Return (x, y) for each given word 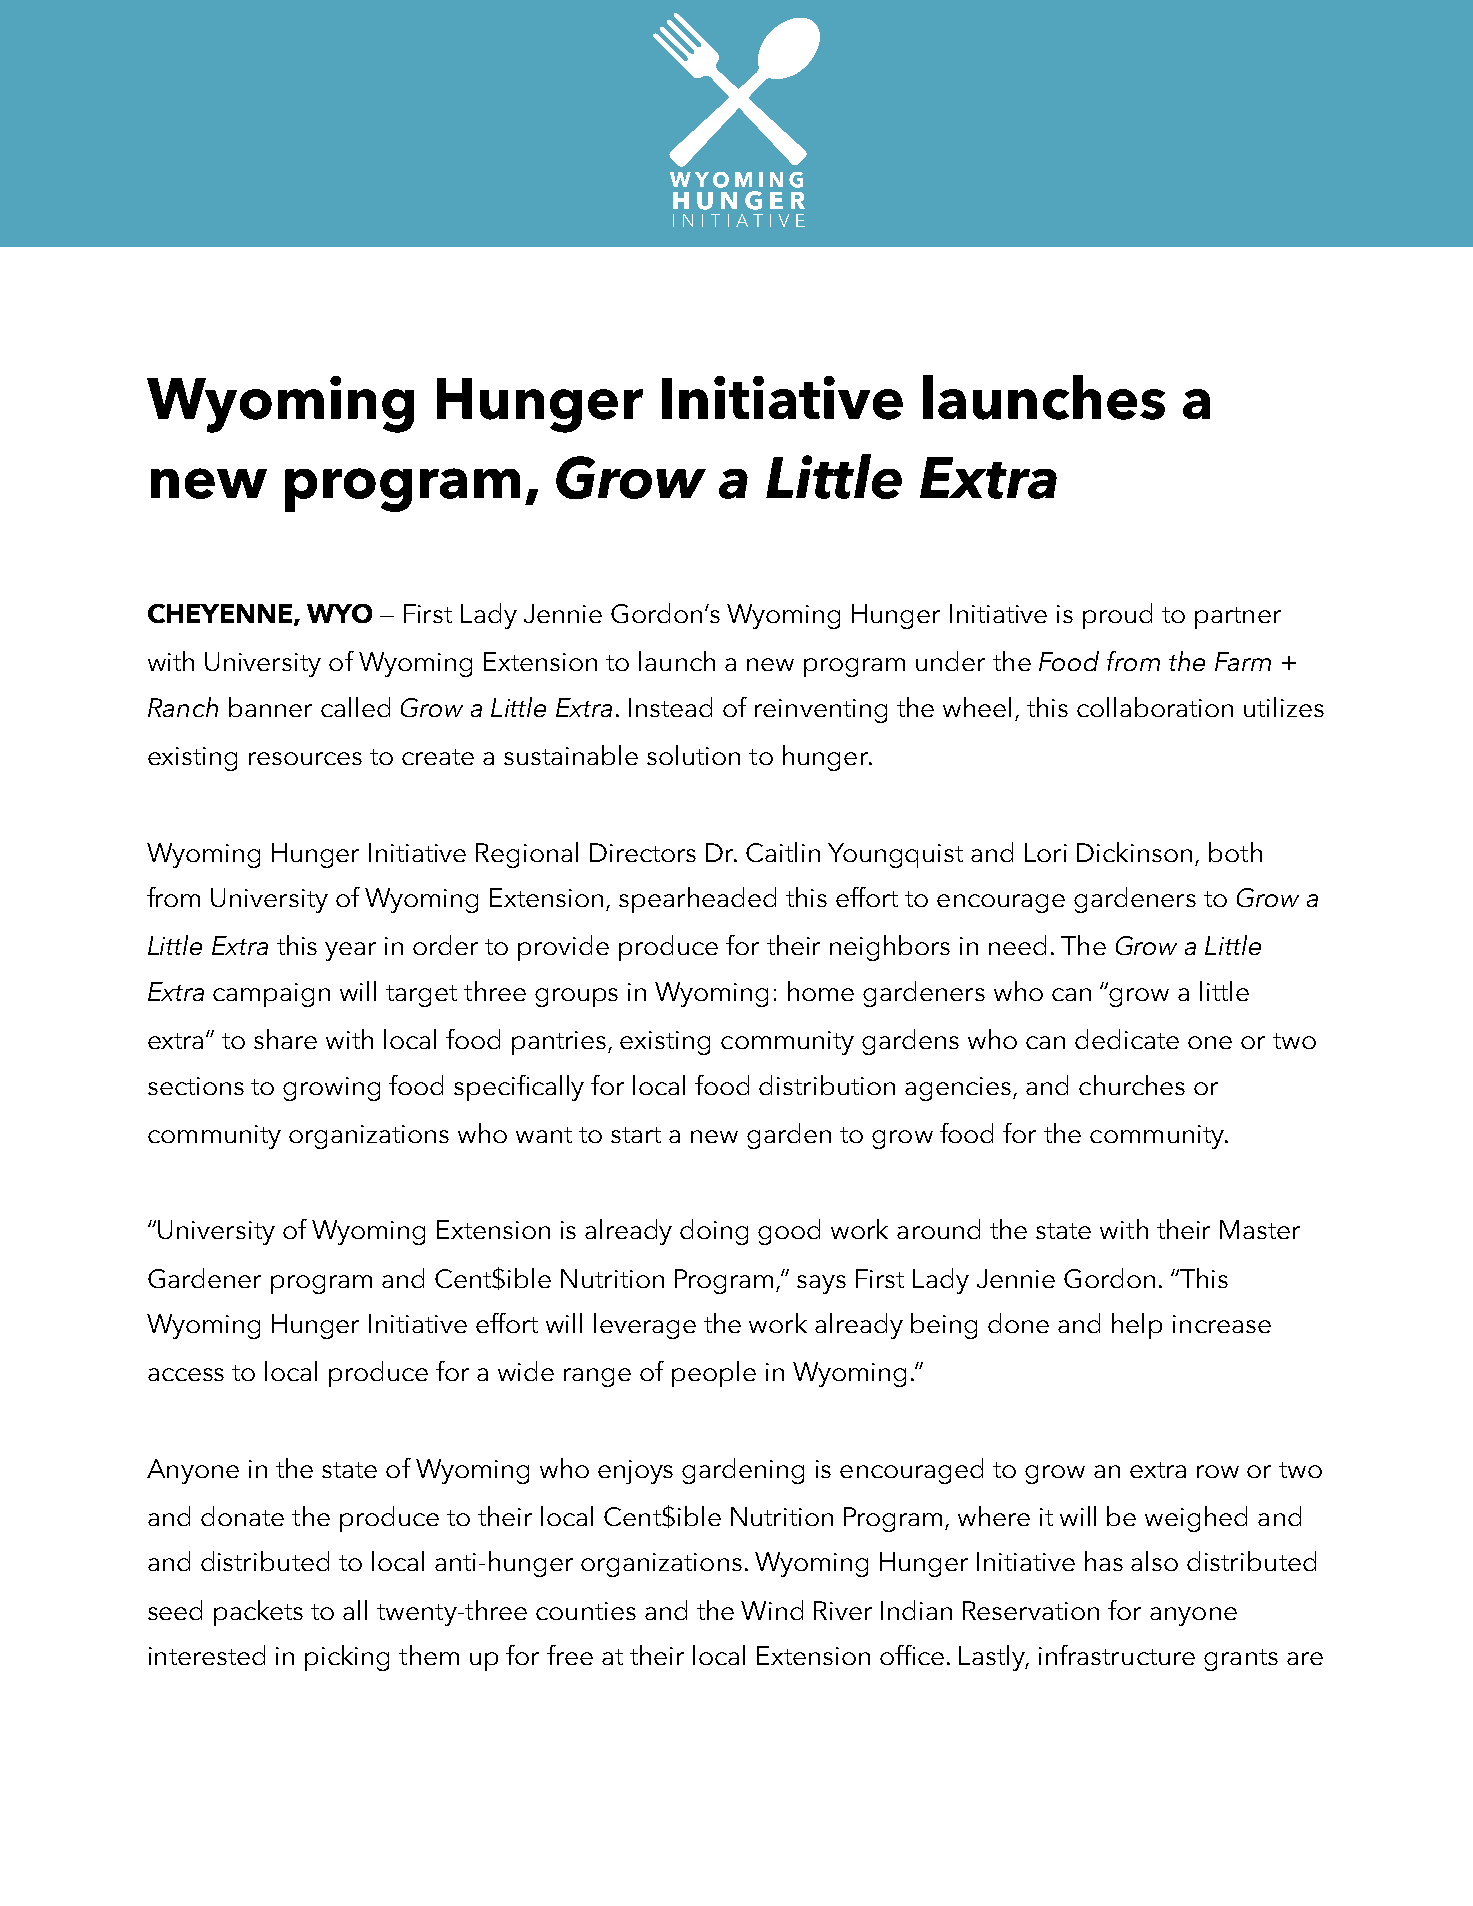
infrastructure (1117, 1655)
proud (1117, 616)
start (636, 1135)
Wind (772, 1610)
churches (1132, 1085)
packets (258, 1613)
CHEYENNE (221, 615)
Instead (670, 707)
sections (196, 1086)
